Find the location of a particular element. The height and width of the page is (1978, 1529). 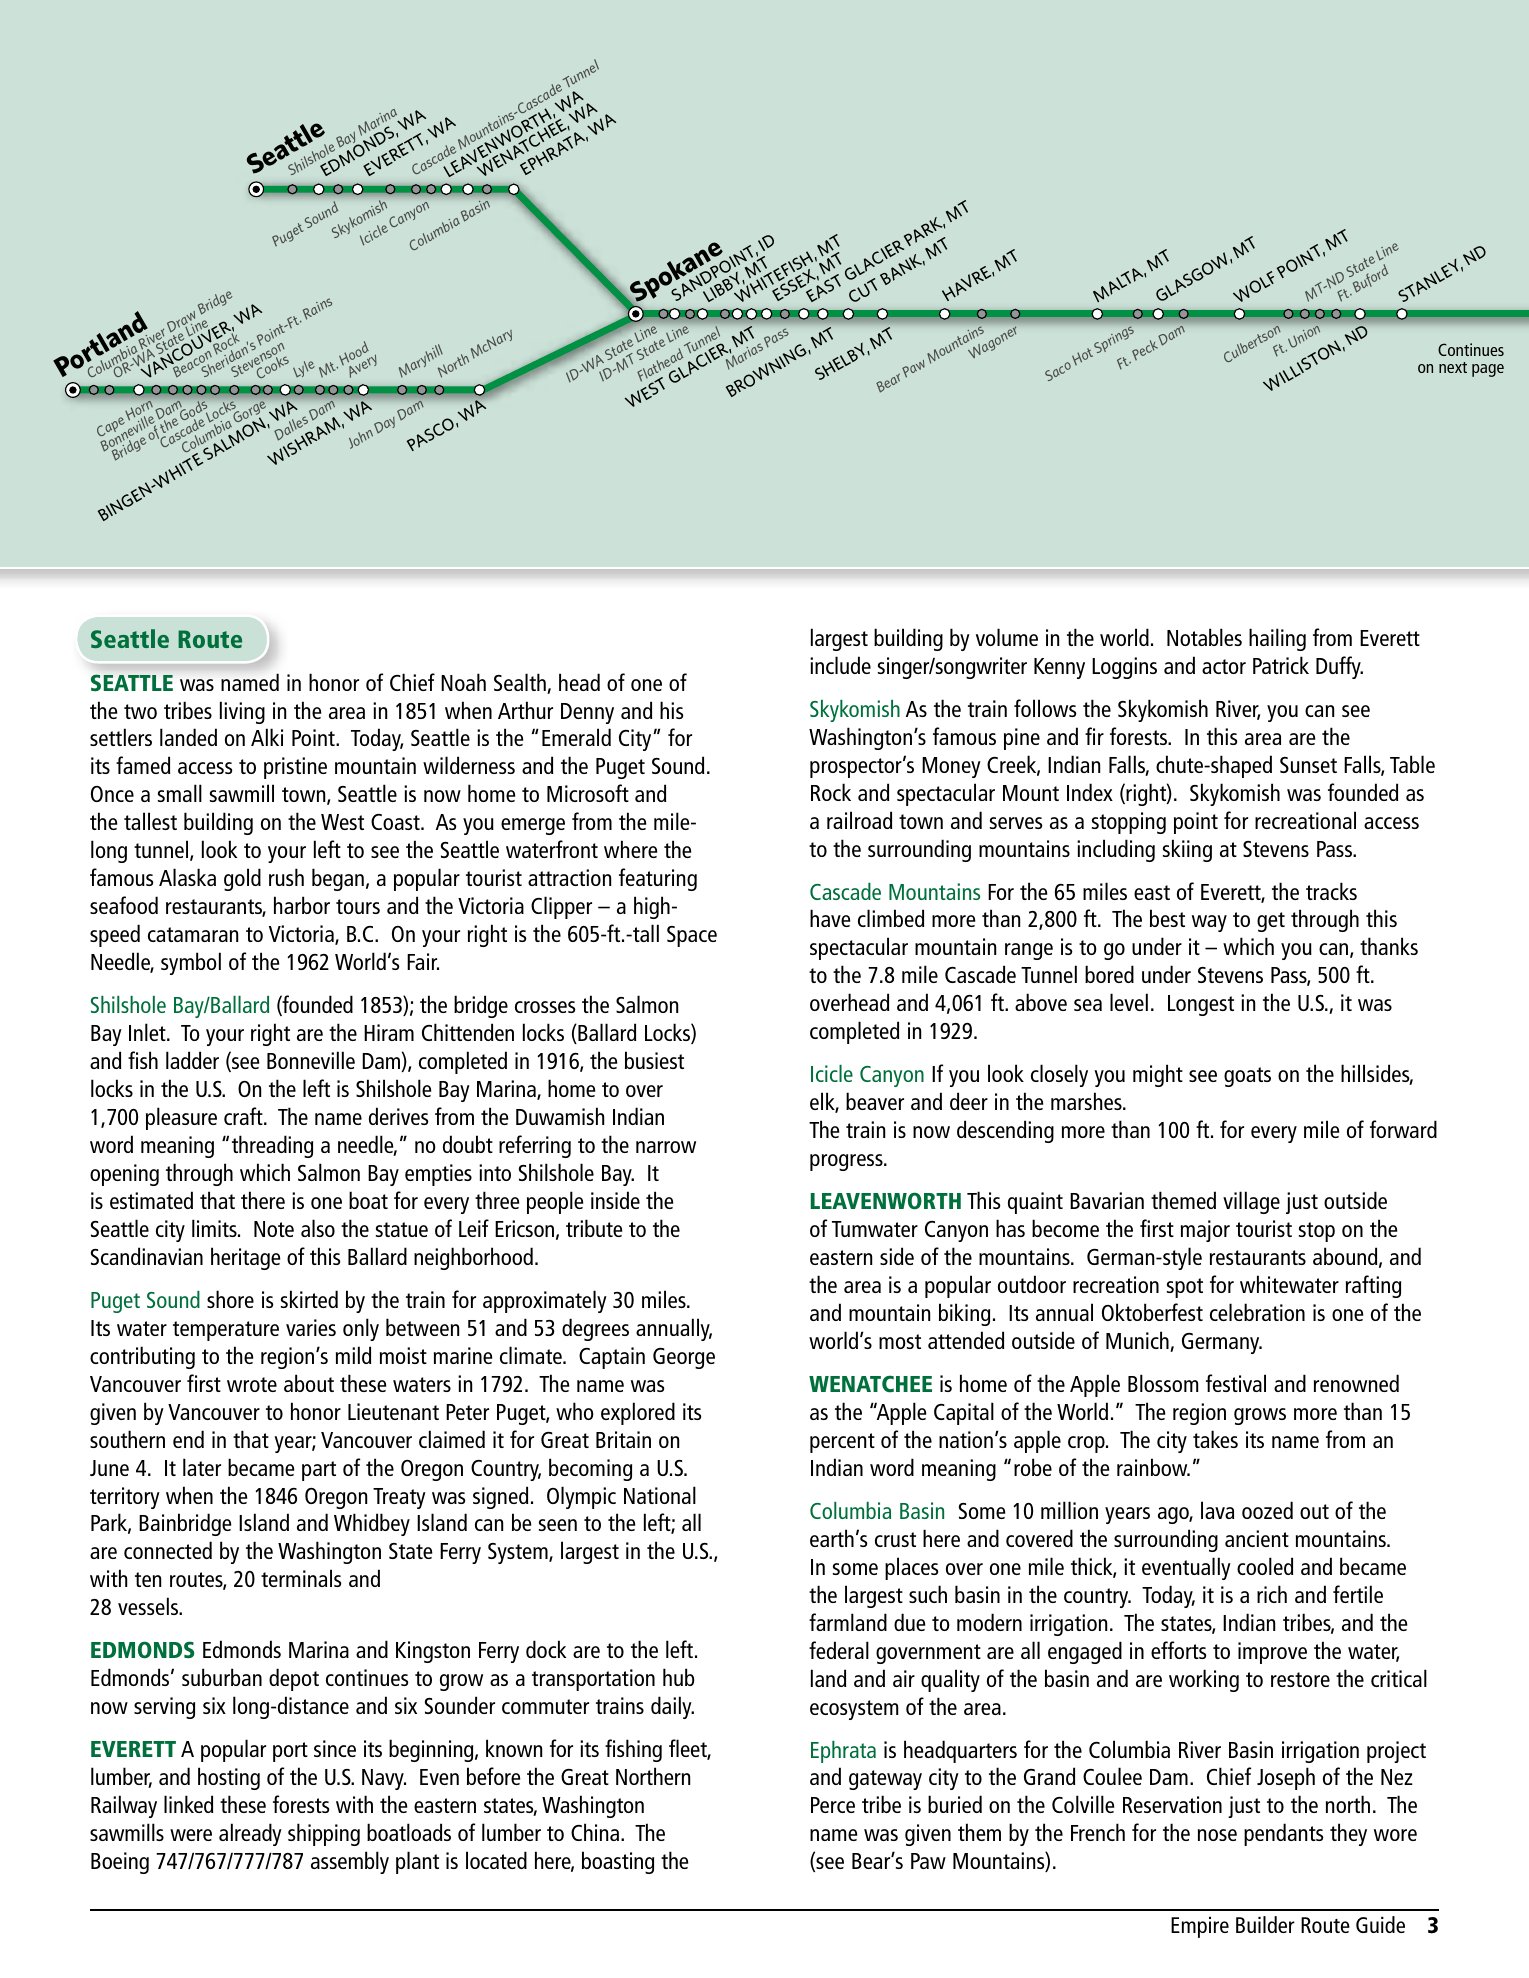

Noah is located at coordinates (463, 682).
